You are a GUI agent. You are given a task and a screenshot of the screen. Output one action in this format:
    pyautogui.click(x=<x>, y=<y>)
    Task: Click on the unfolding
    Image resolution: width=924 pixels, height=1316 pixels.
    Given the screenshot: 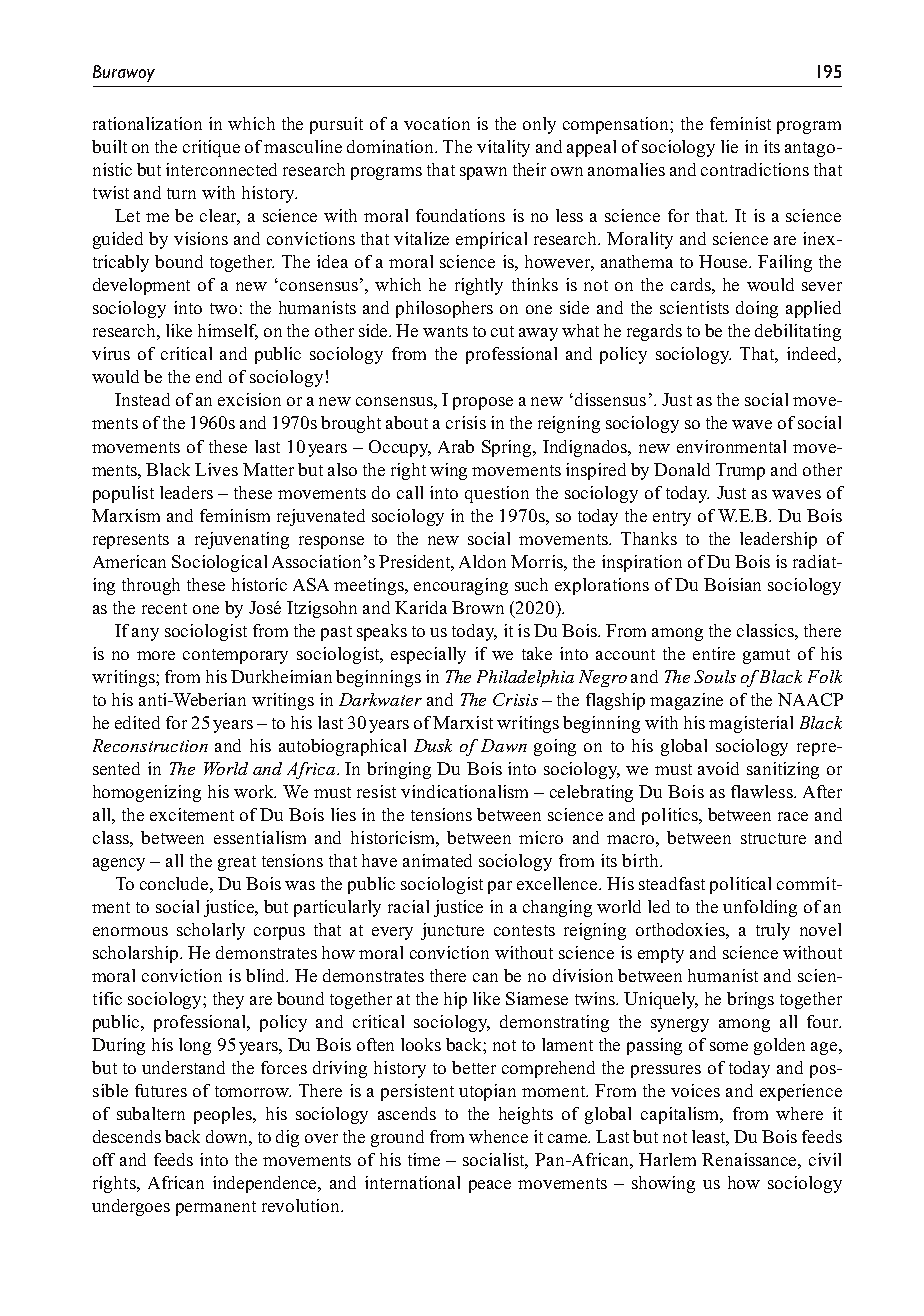 What is the action you would take?
    pyautogui.click(x=760, y=908)
